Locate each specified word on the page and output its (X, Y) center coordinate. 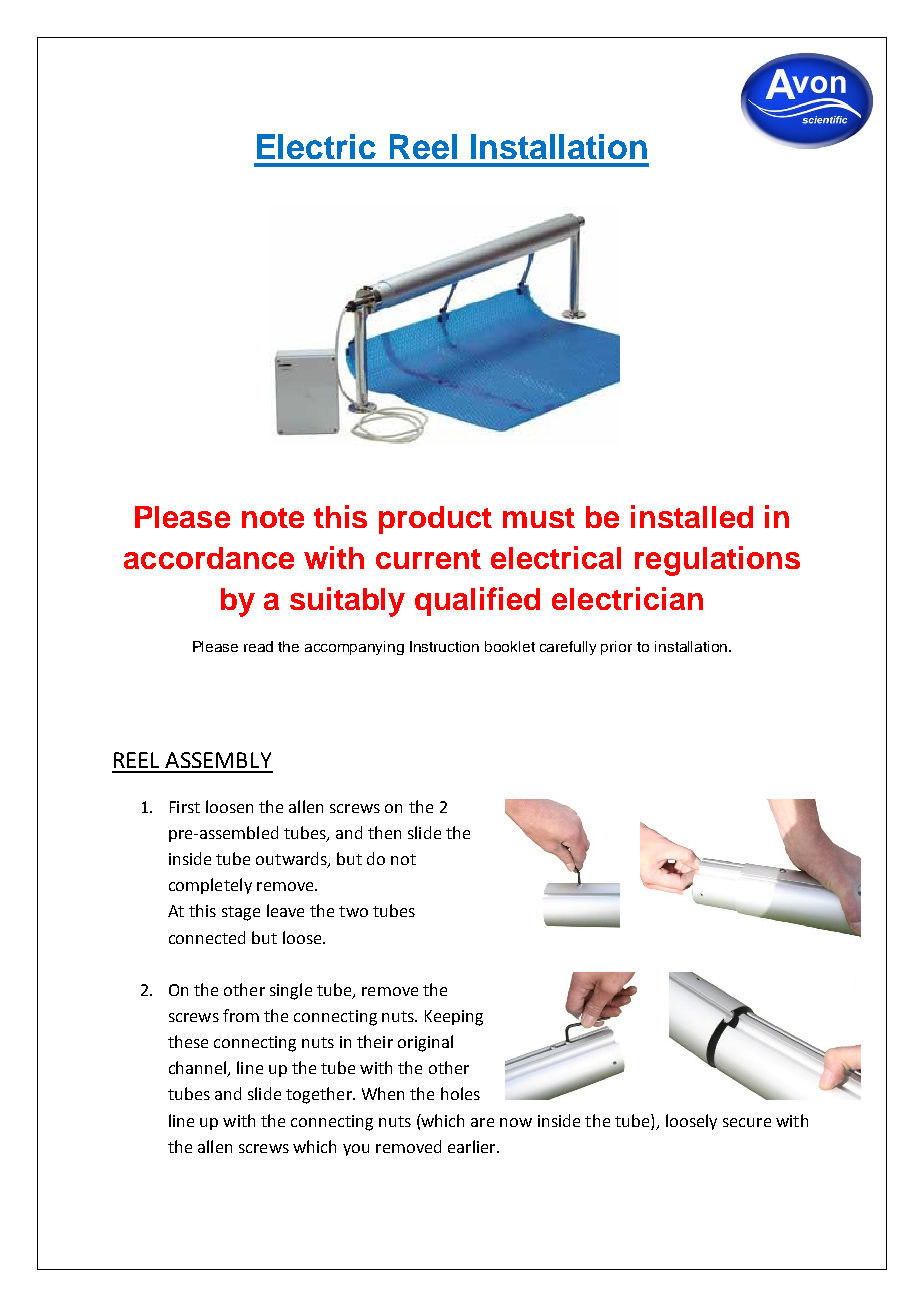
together (320, 1095)
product (435, 520)
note (273, 518)
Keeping (454, 1018)
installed (692, 516)
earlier (473, 1146)
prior (616, 648)
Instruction (444, 646)
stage (241, 913)
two (353, 911)
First (185, 807)
